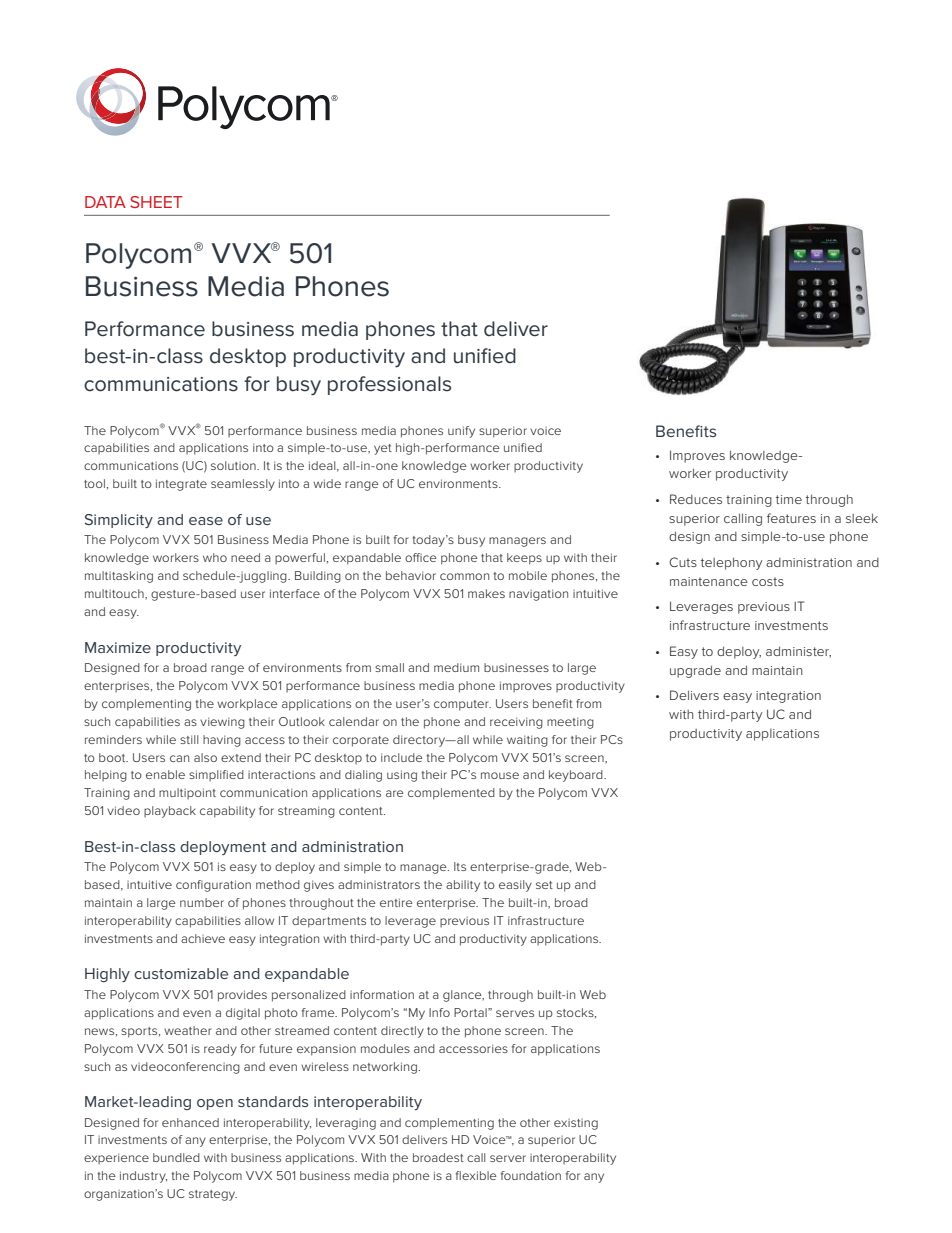  What do you see at coordinates (791, 518) in the screenshot?
I see `features` at bounding box center [791, 518].
